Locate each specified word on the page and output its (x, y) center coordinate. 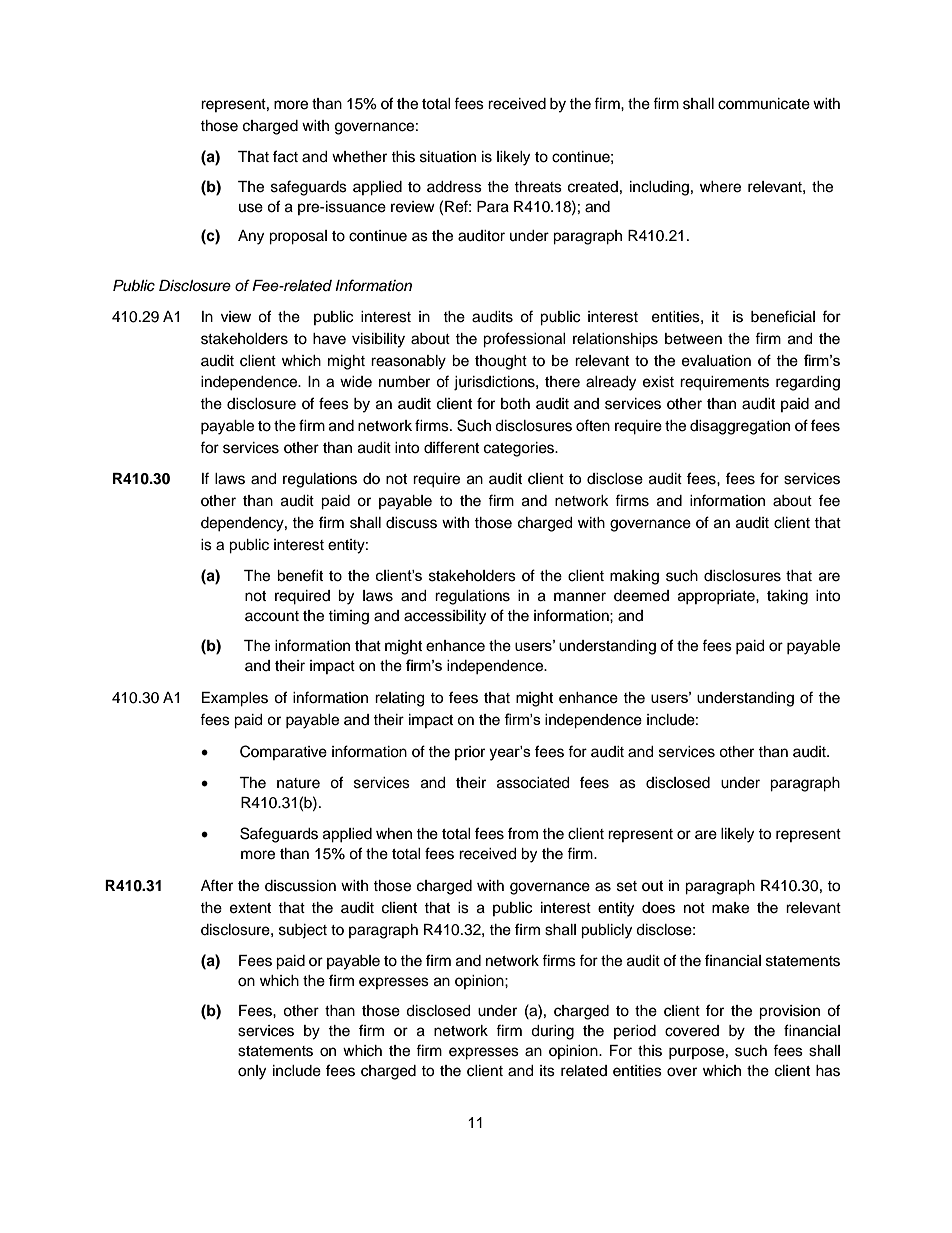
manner (580, 597)
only (252, 1072)
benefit (300, 575)
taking (787, 597)
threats (538, 187)
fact (285, 156)
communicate (764, 104)
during (552, 1032)
